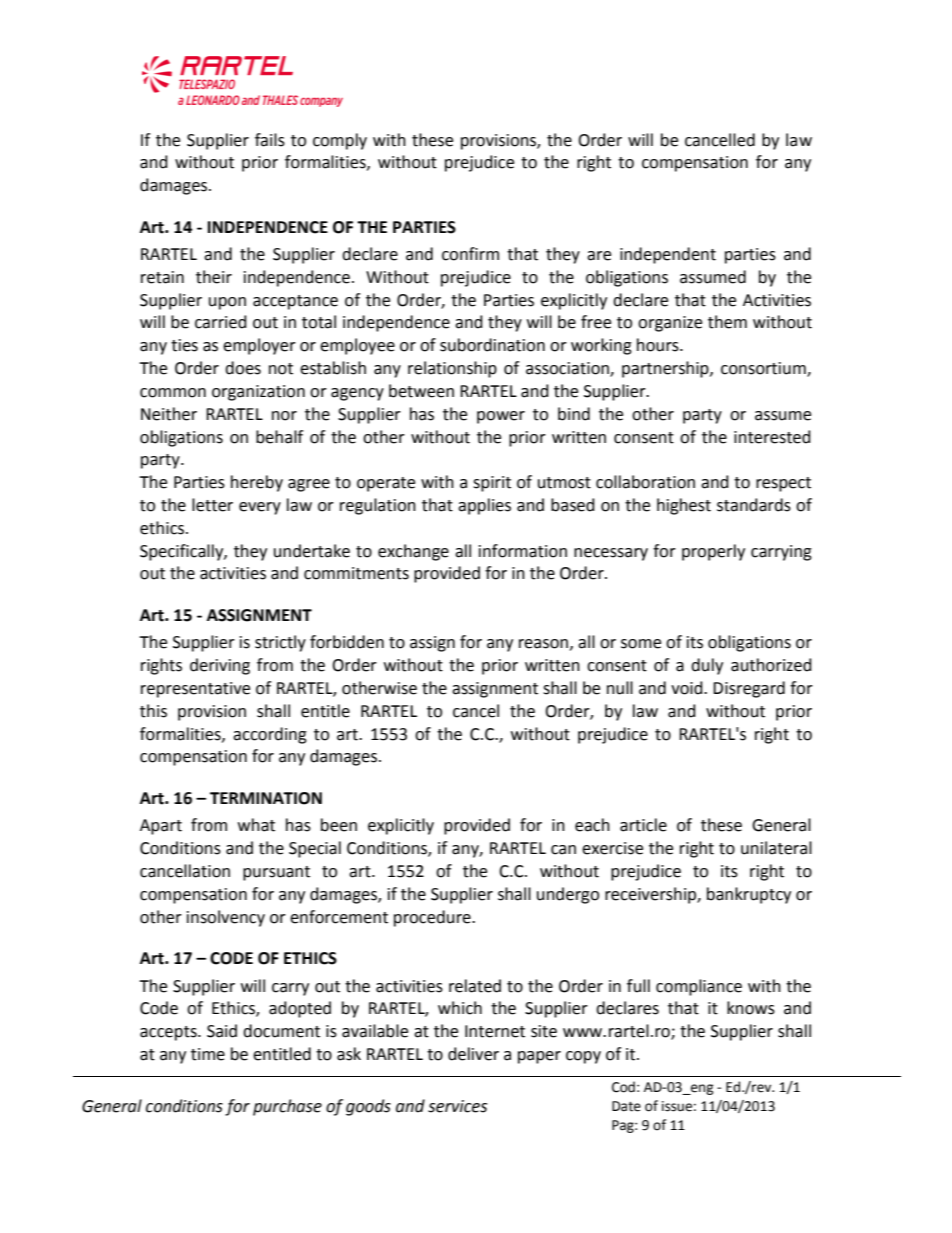 Image resolution: width=952 pixels, height=1233 pixels. I want to click on each, so click(592, 825).
